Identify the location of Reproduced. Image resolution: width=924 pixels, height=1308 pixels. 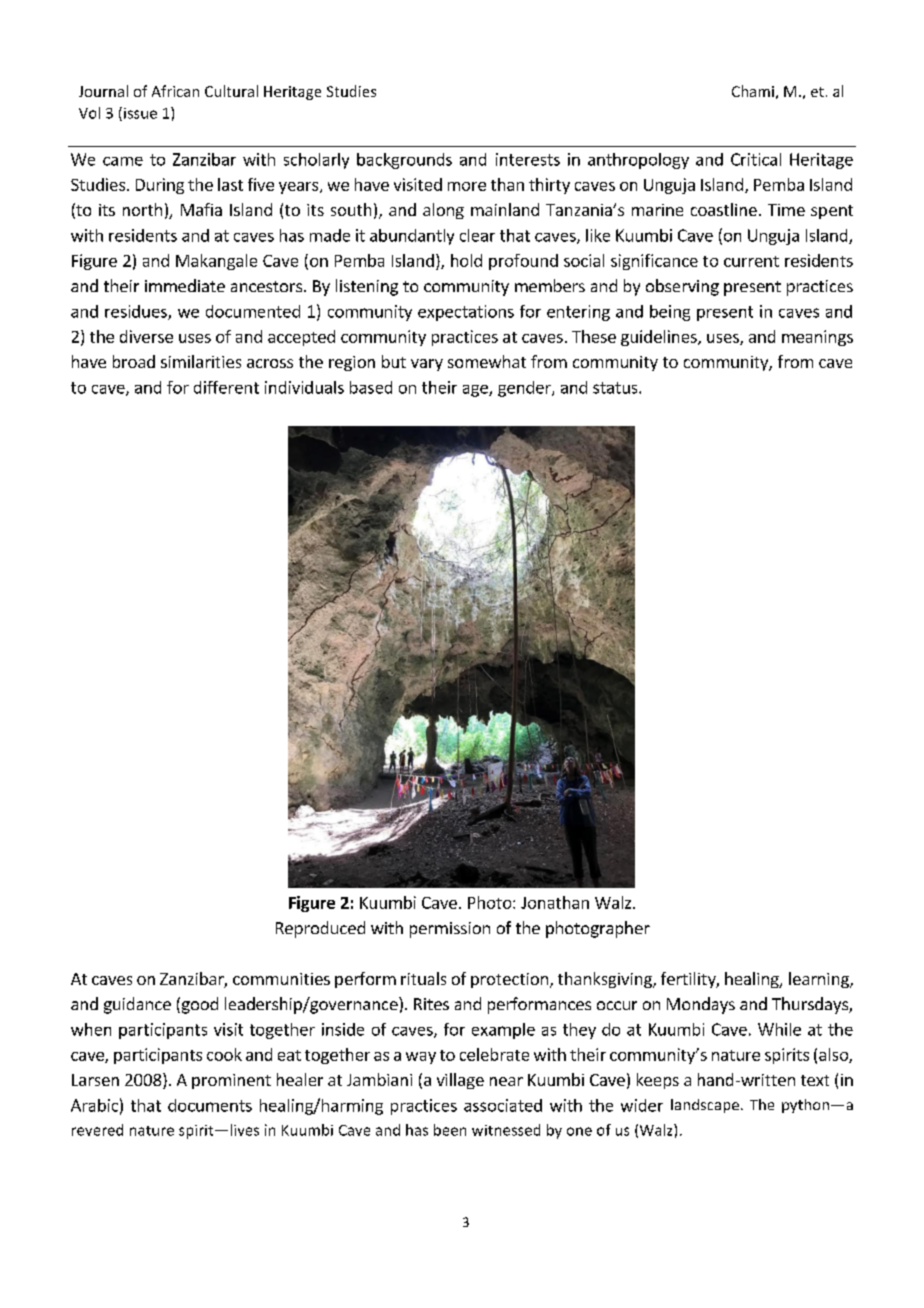
(320, 929).
